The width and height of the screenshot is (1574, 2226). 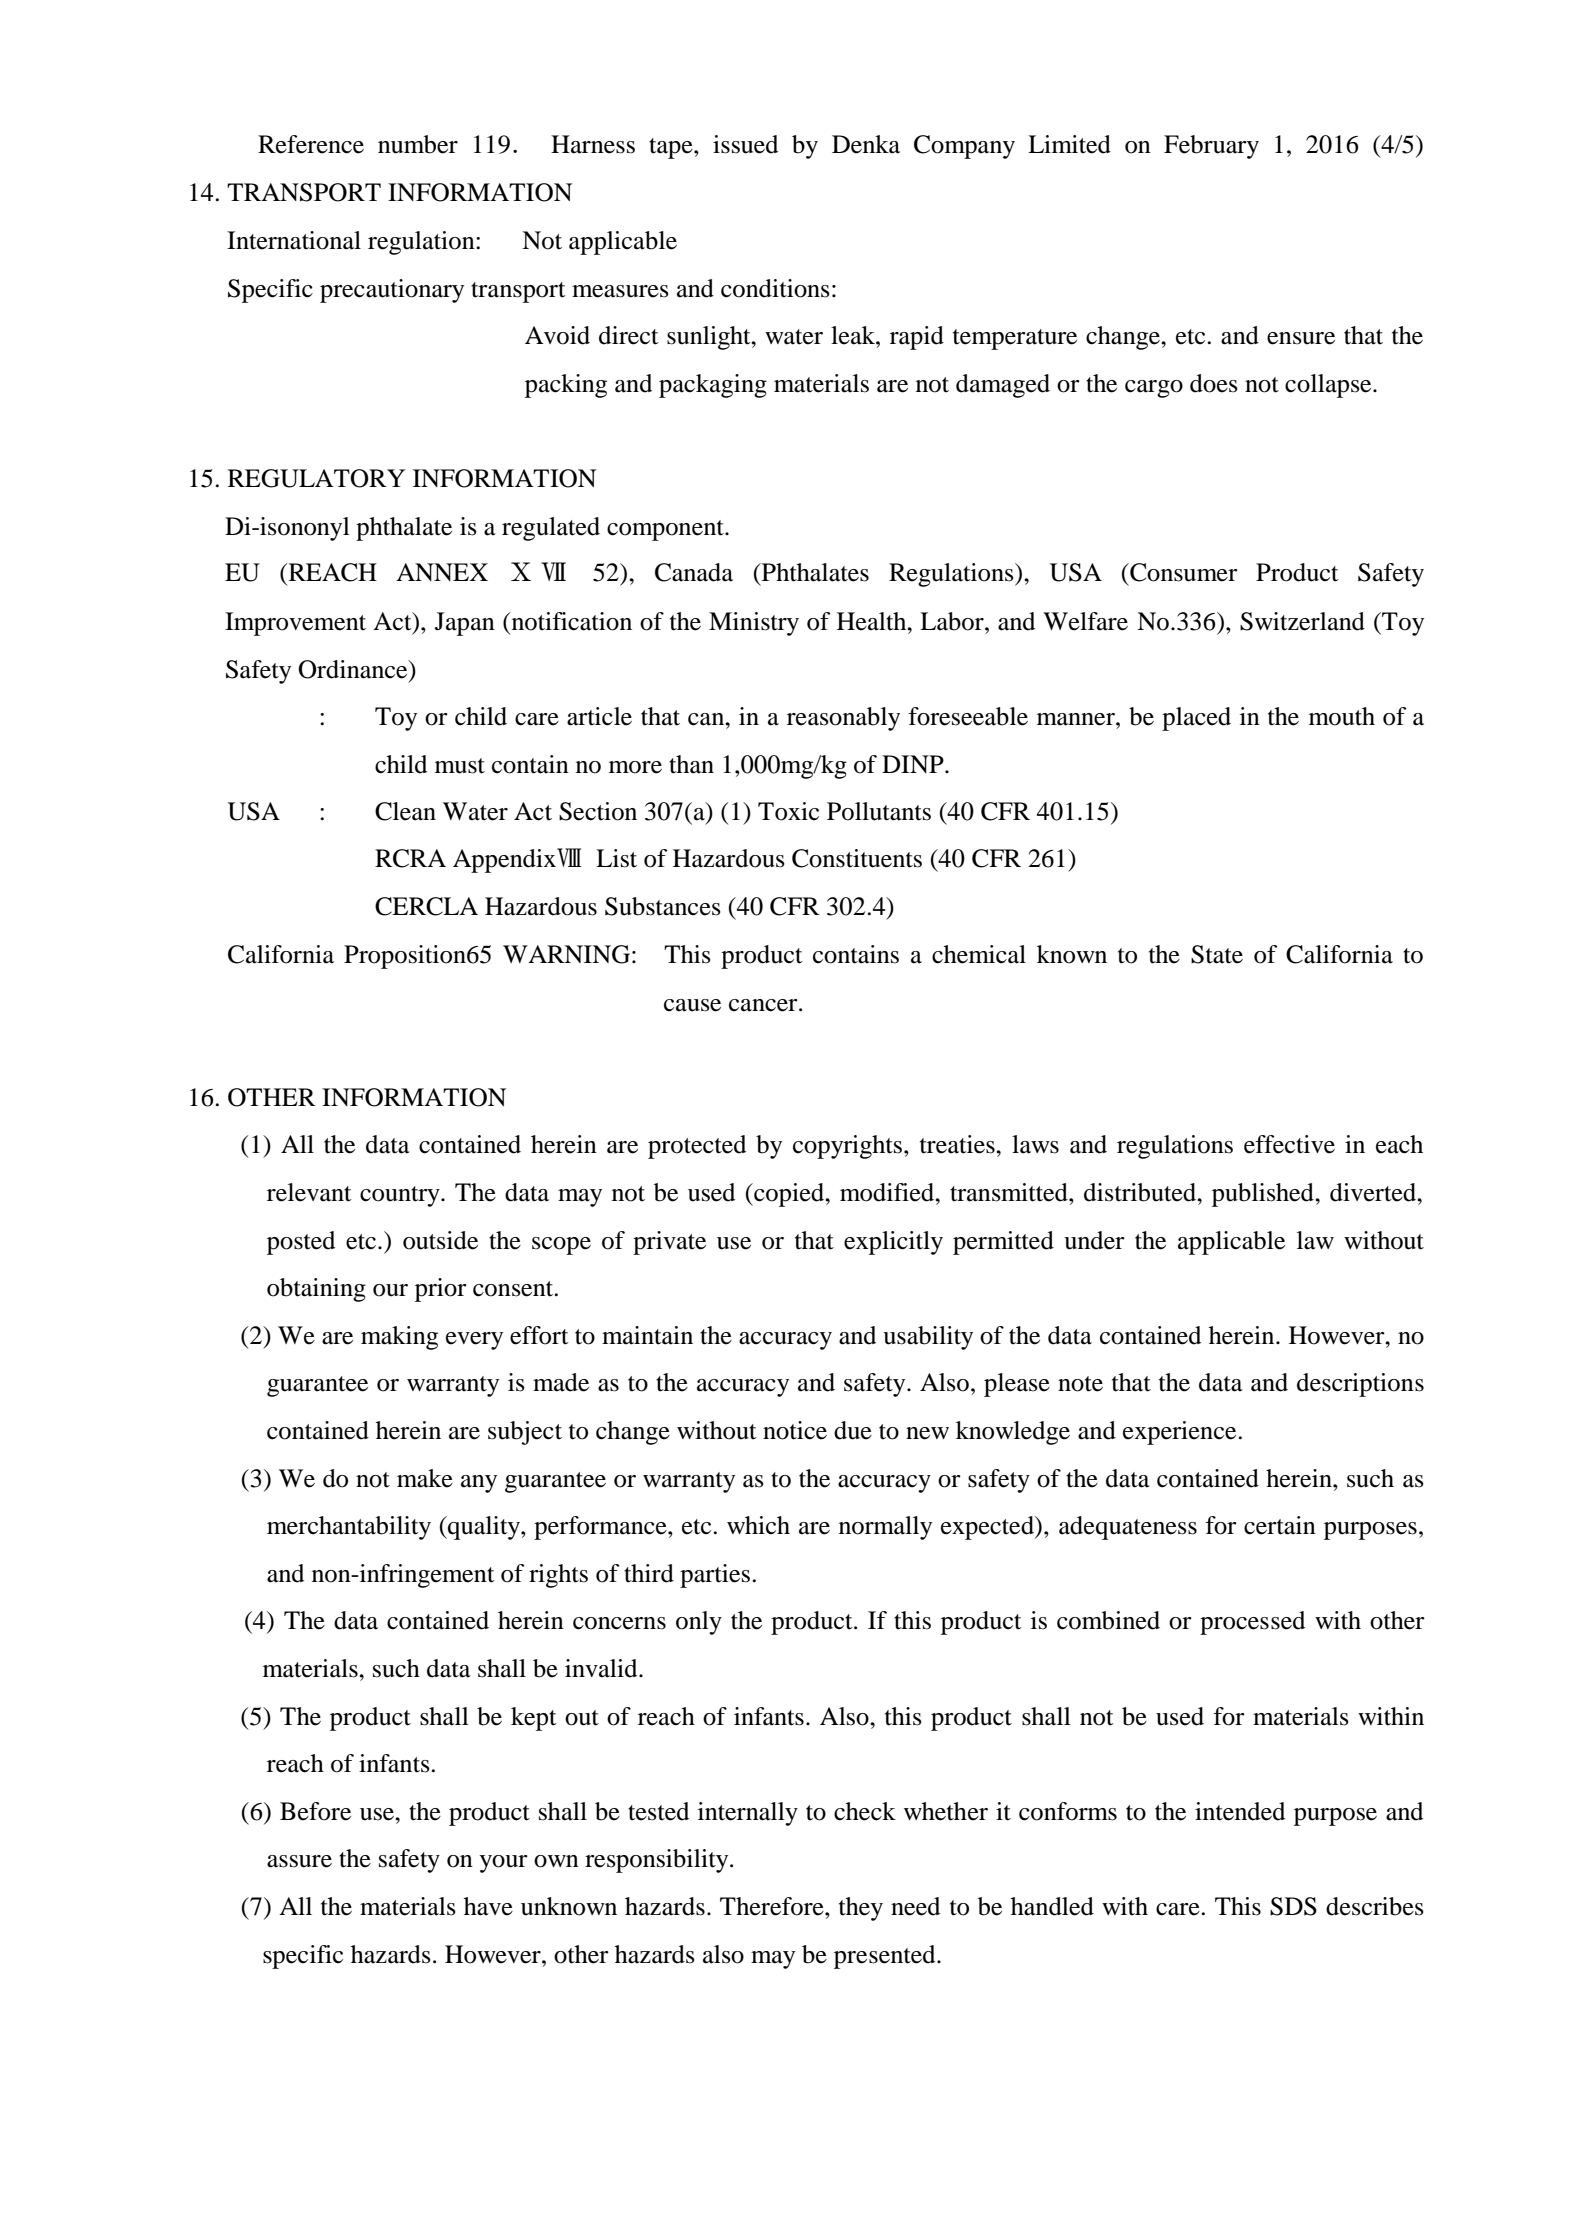 What do you see at coordinates (465, 624) in the screenshot?
I see `Japan` at bounding box center [465, 624].
